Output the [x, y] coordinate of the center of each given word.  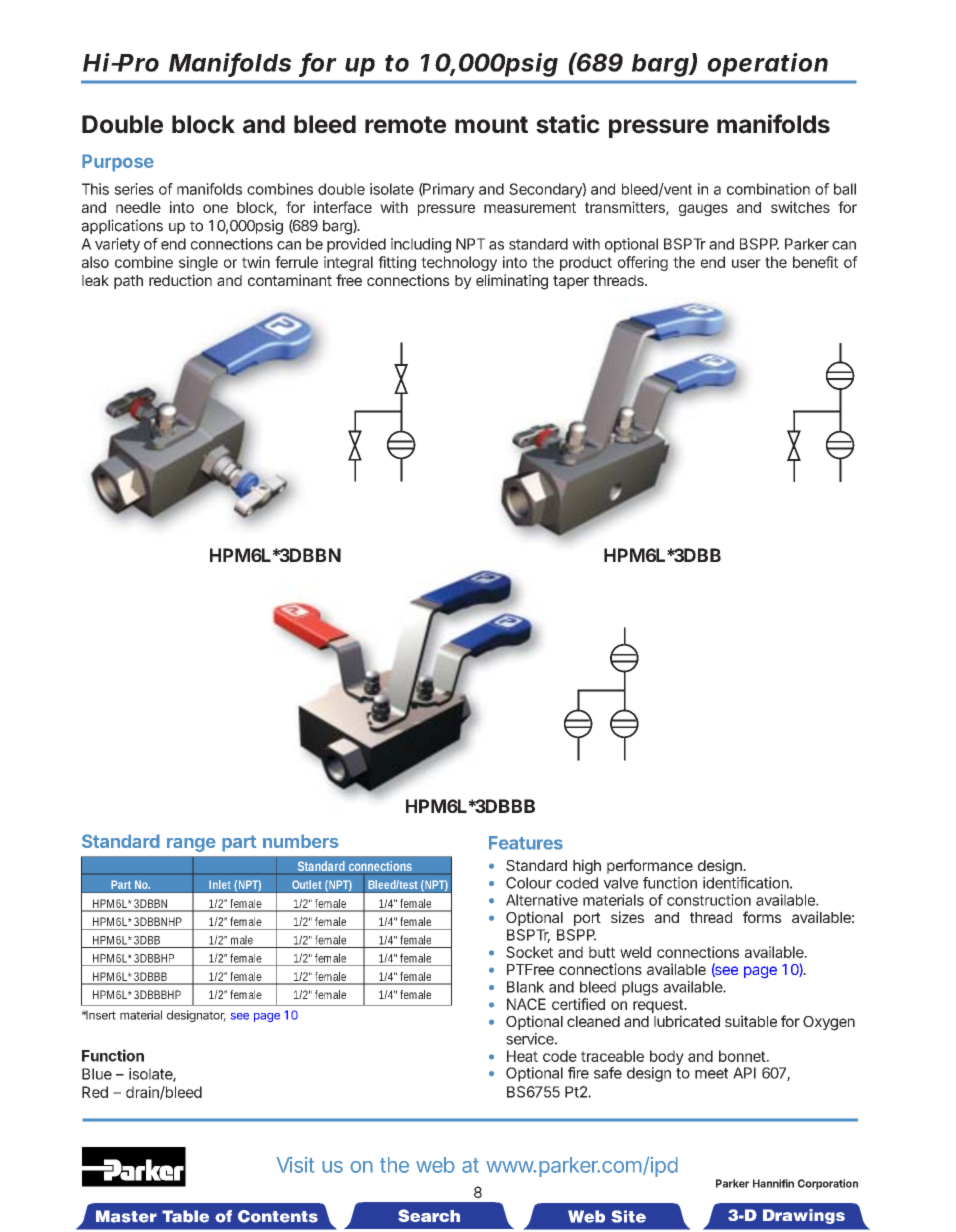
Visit [295, 1165]
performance [650, 866]
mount [491, 125]
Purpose [118, 163]
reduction [180, 280]
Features [526, 843]
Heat [522, 1056]
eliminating [512, 282]
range [191, 845]
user [746, 263]
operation [767, 65]
